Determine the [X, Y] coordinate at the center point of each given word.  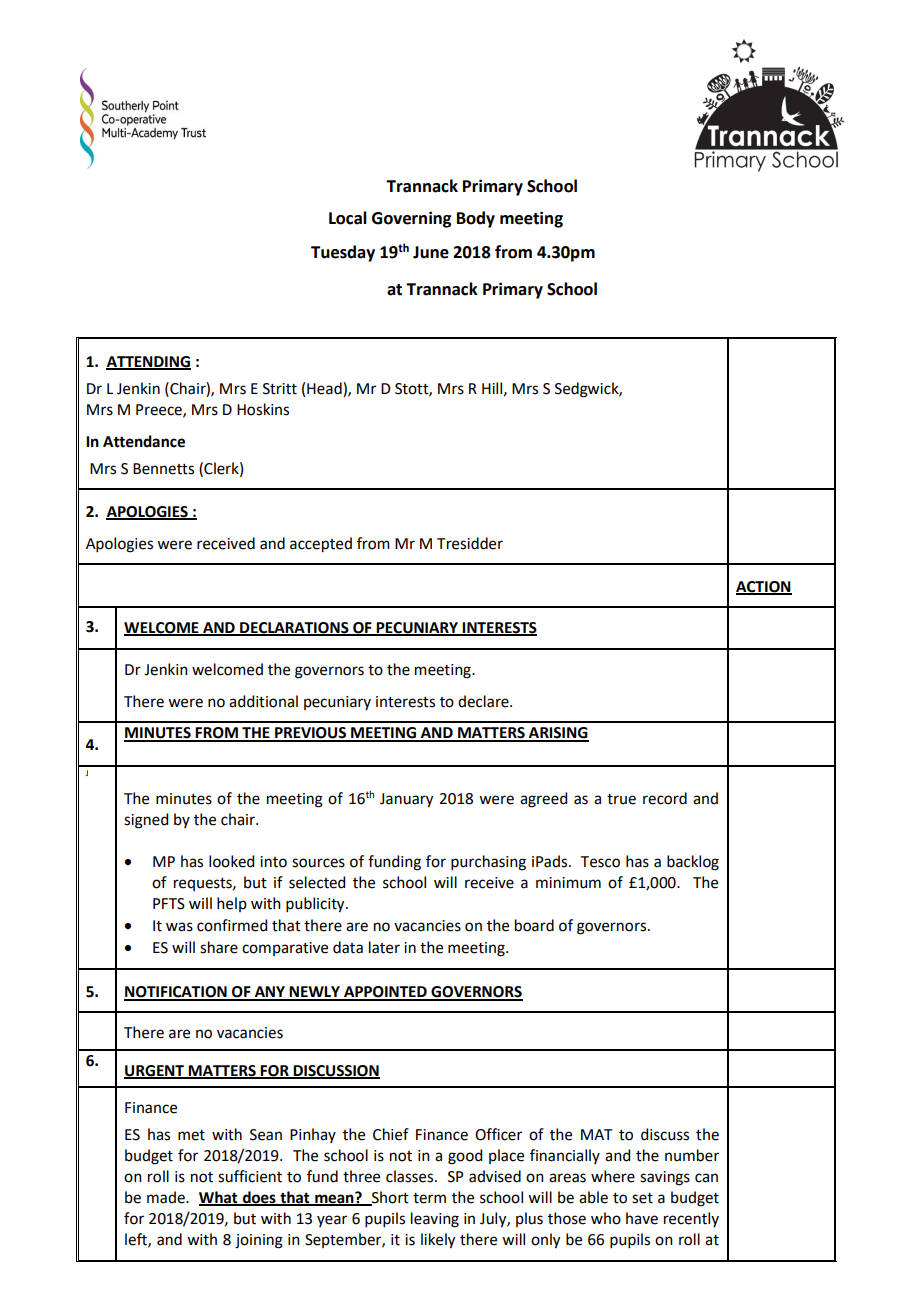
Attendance [144, 441]
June [431, 252]
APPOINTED [385, 993]
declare [484, 701]
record [665, 798]
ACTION [764, 587]
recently [691, 1219]
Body [476, 219]
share [219, 947]
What [219, 1198]
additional [263, 701]
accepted [321, 545]
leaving [435, 1220]
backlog [693, 863]
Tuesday [343, 253]
